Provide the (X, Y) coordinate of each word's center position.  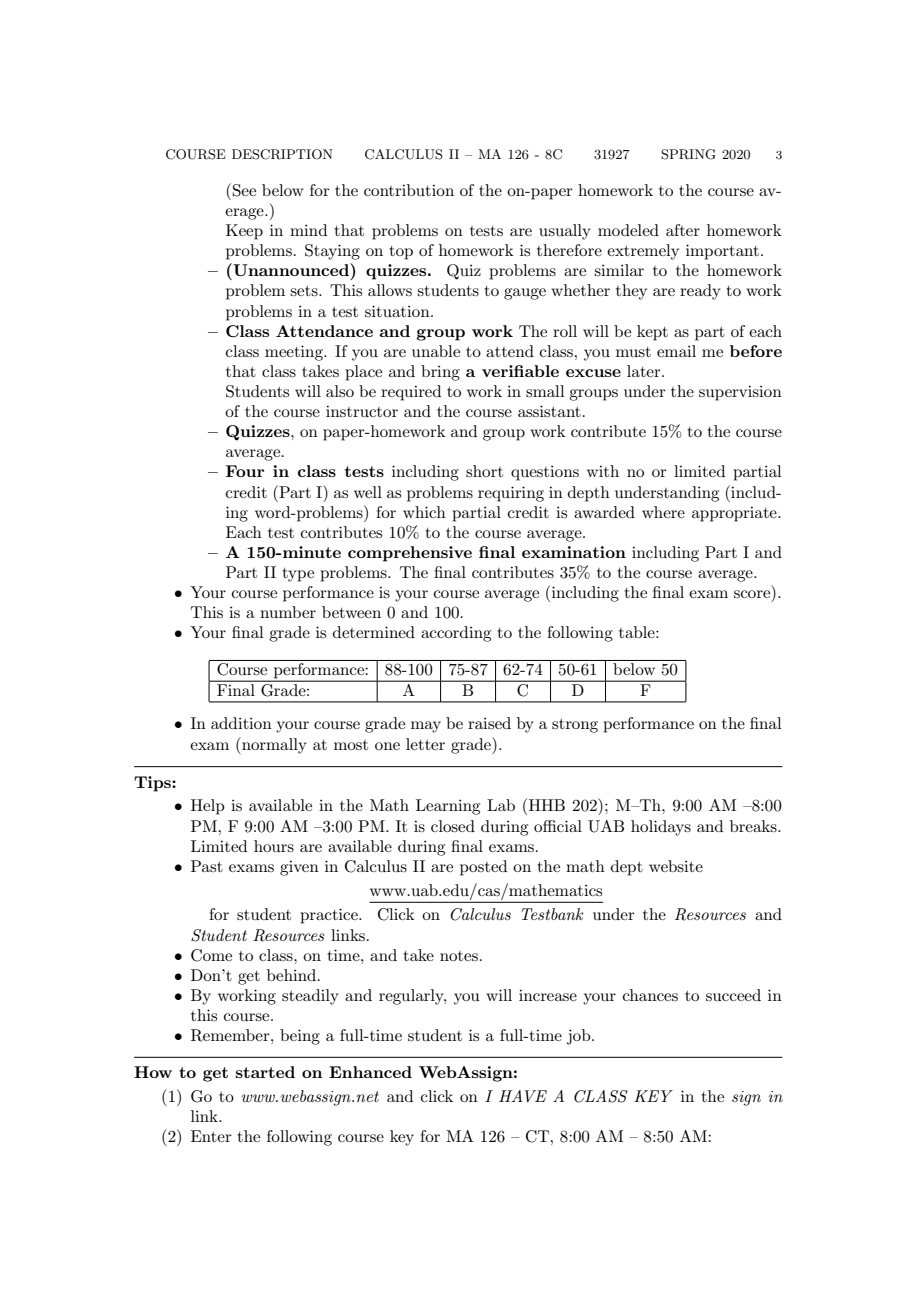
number (288, 612)
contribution (409, 190)
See (244, 190)
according (456, 634)
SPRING (688, 154)
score (752, 594)
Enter (211, 1136)
